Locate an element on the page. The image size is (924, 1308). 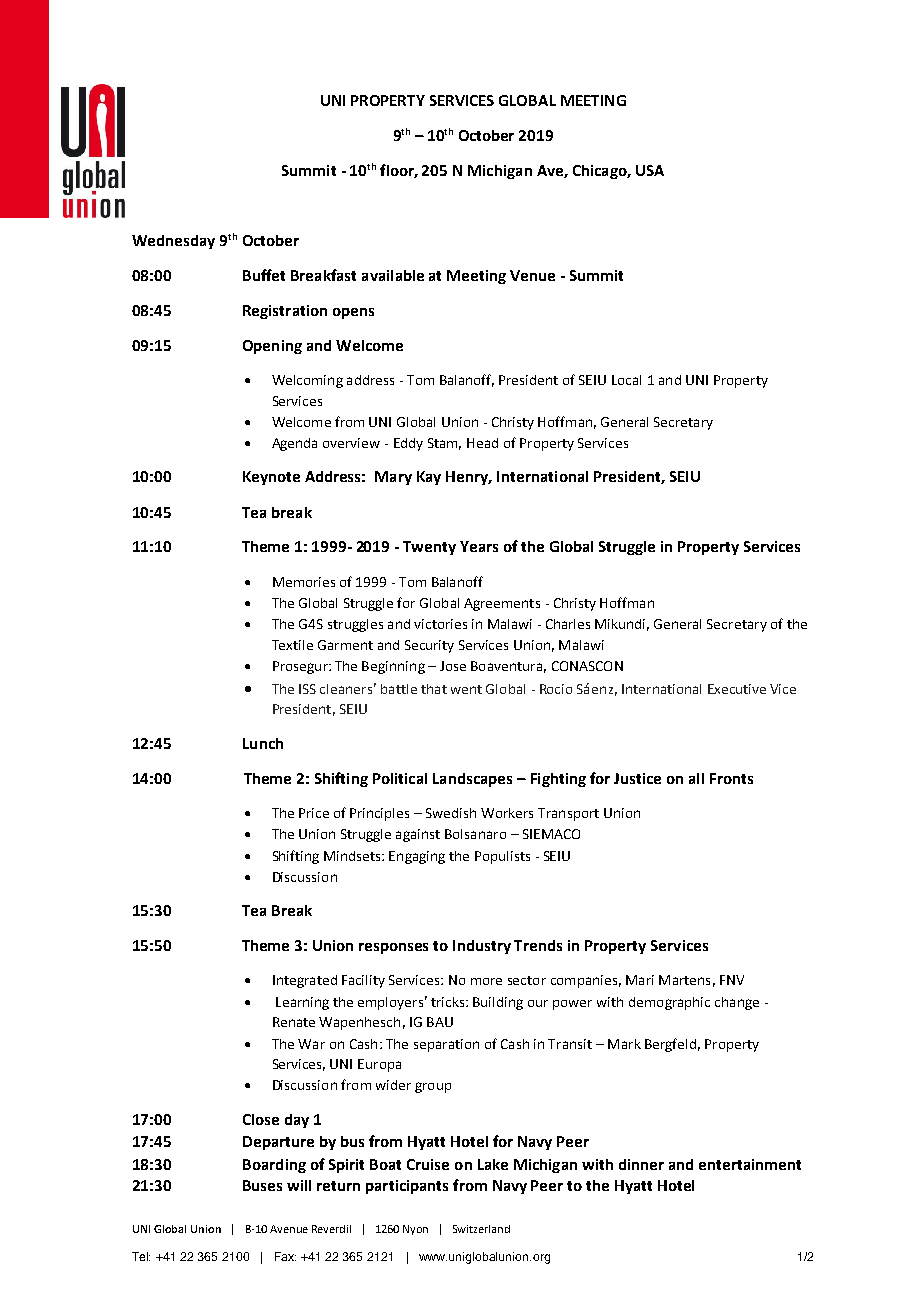
Switzerland is located at coordinates (481, 1229).
